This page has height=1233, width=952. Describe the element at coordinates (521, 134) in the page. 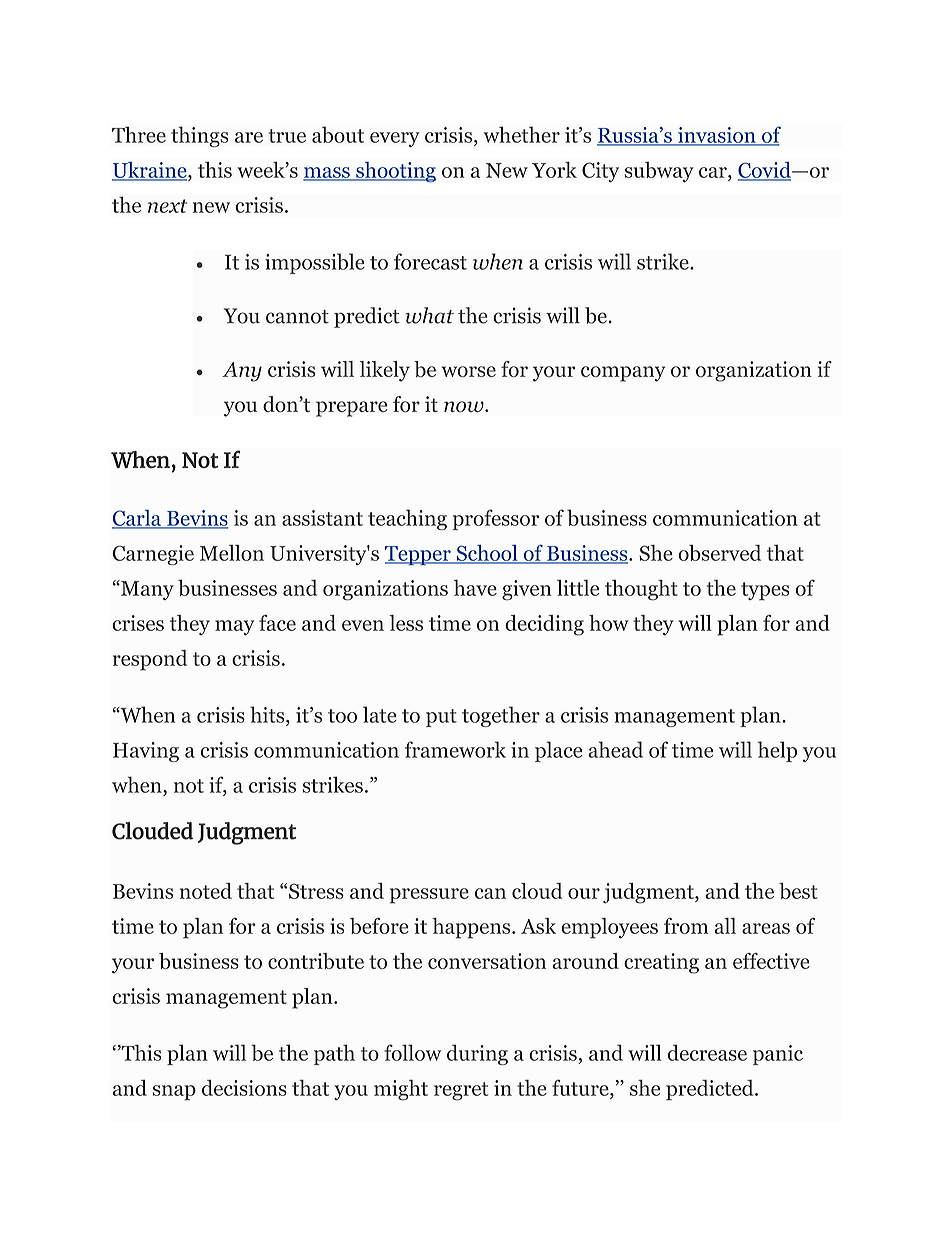

I see `whether` at that location.
